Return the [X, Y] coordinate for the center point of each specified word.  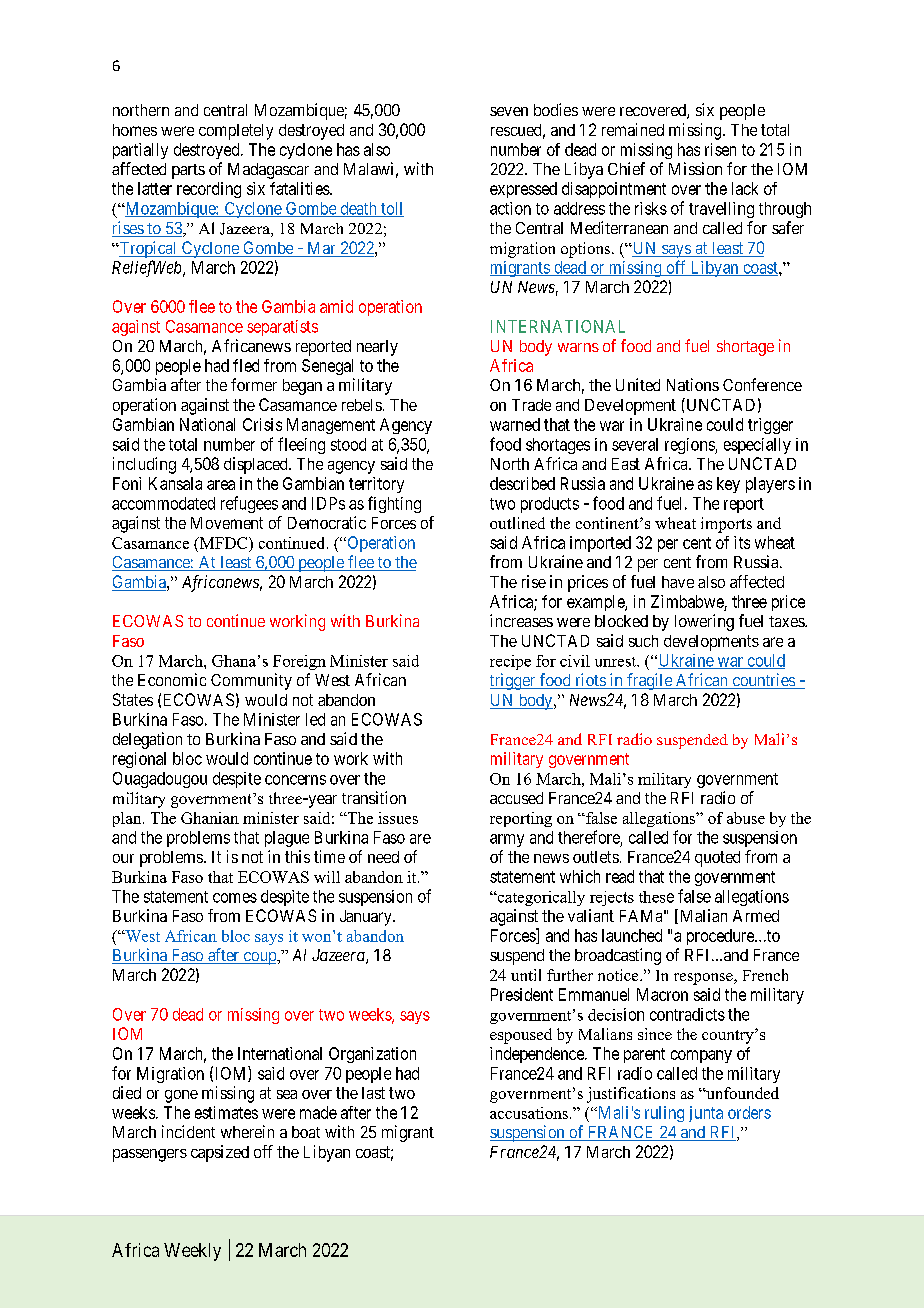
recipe [510, 662]
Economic [172, 679]
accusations [529, 1113]
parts [188, 171]
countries [763, 681]
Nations [693, 384]
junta [706, 1114]
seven [509, 111]
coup [259, 958]
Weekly [192, 1252]
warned [515, 424]
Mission [695, 168]
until [526, 975]
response [704, 979]
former [254, 384]
